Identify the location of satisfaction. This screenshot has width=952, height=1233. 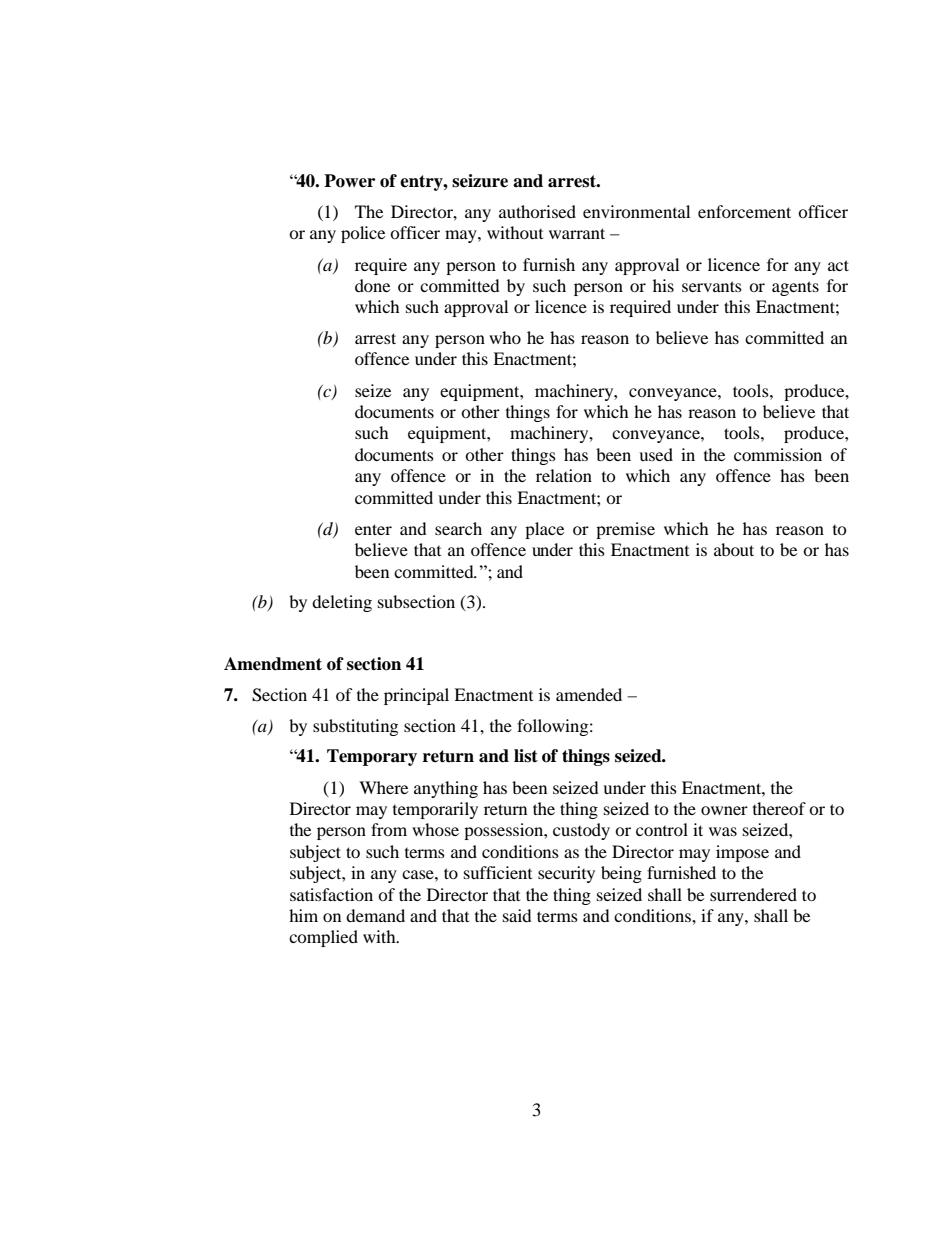
(331, 894).
